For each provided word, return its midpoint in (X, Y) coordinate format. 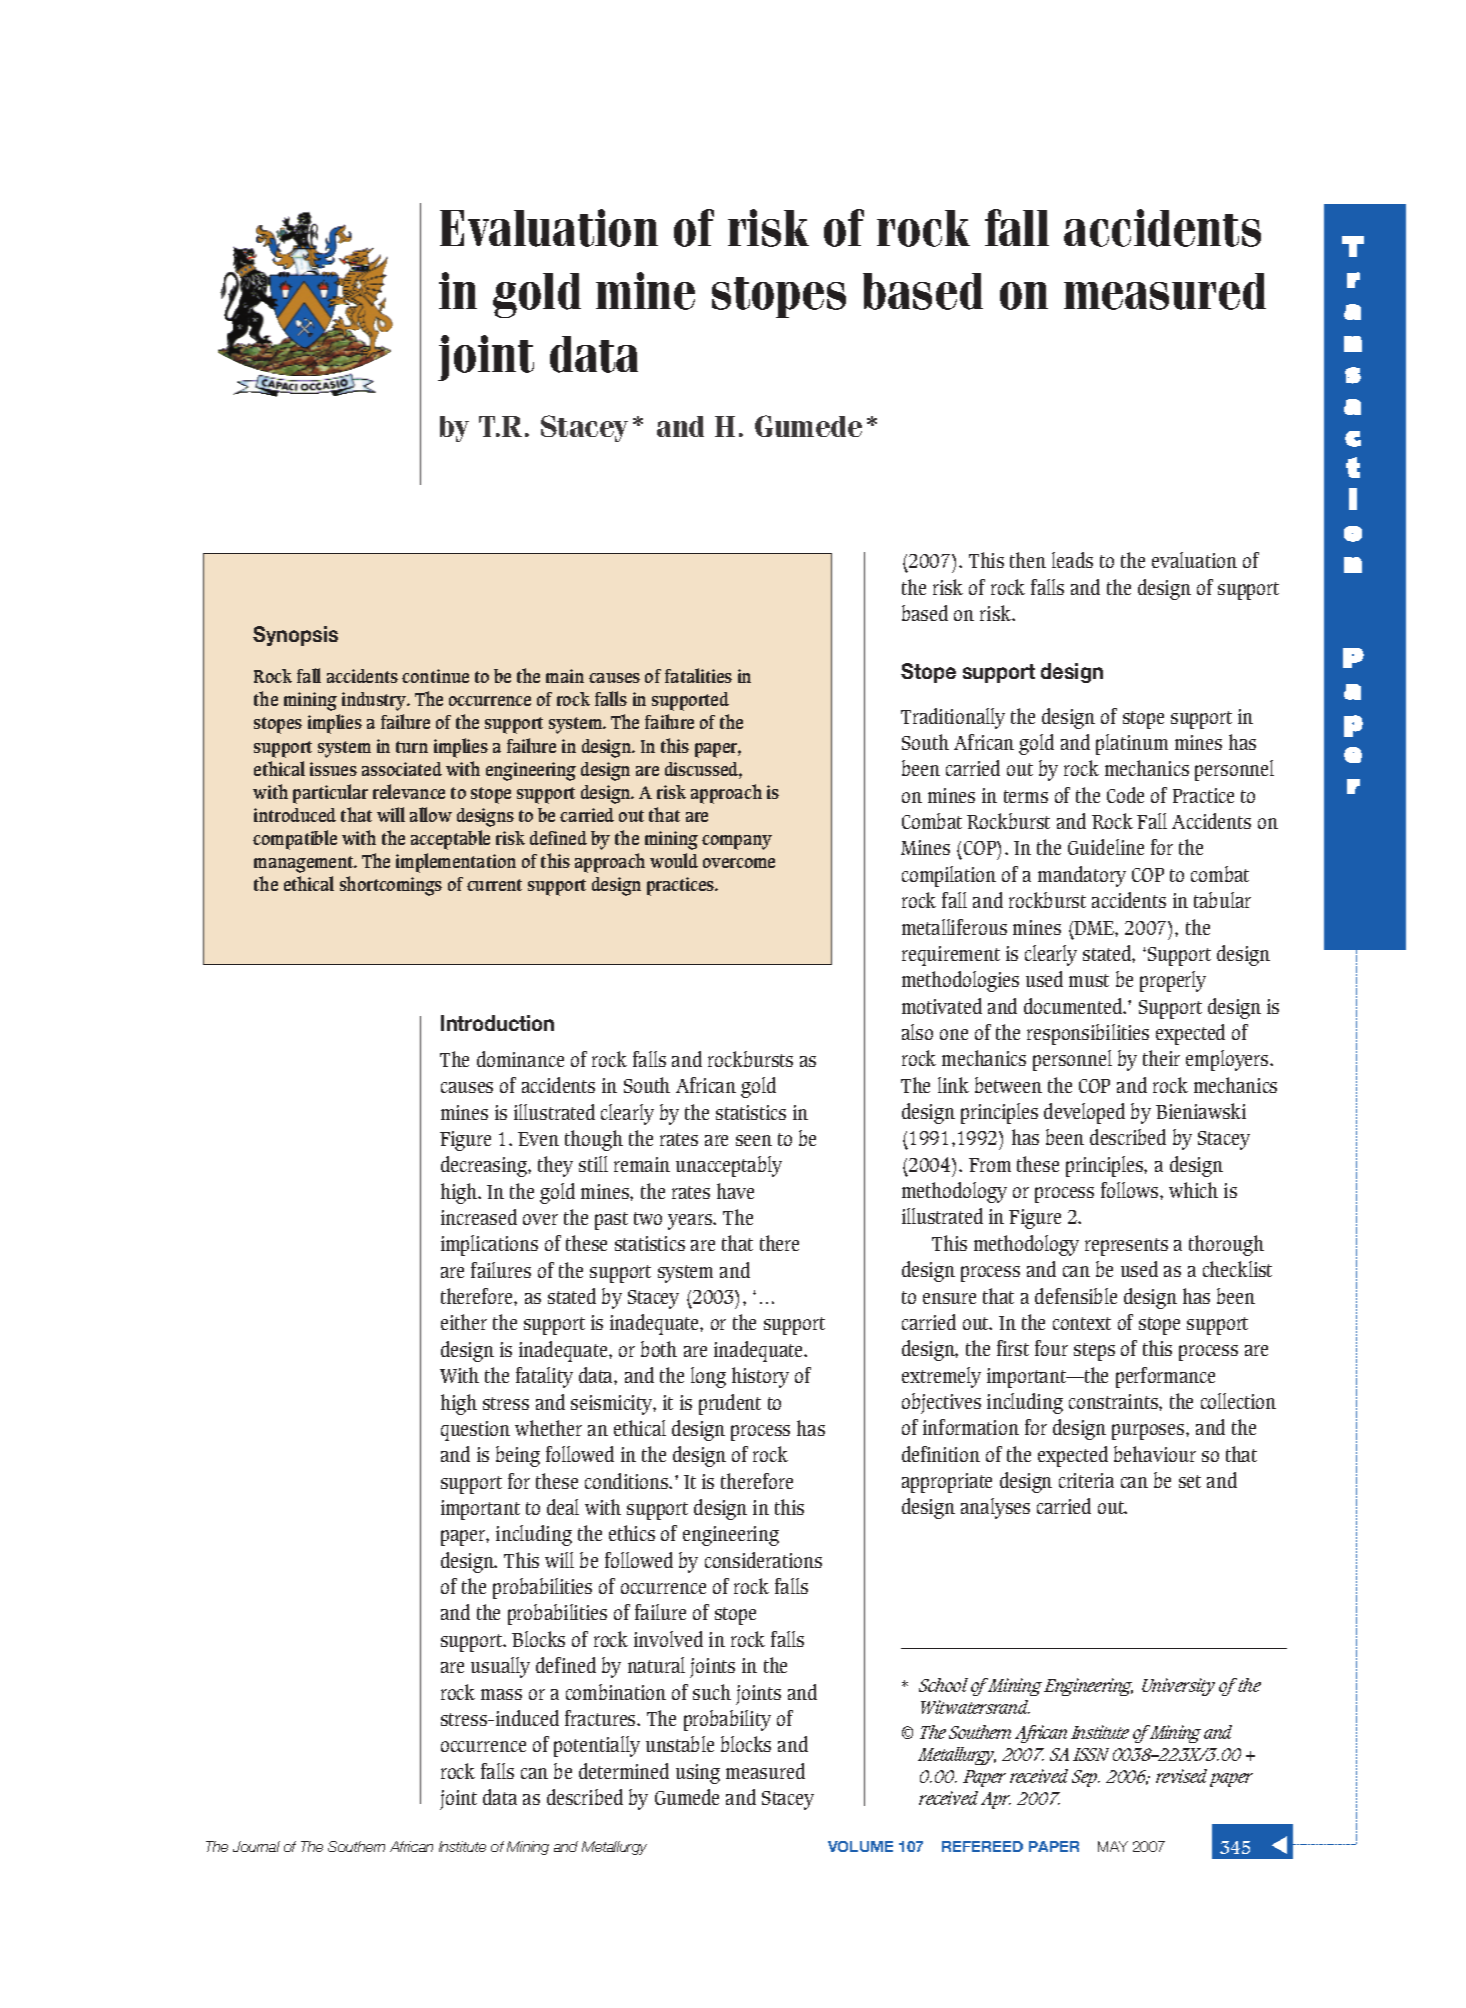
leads (1072, 560)
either (464, 1322)
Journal (256, 1846)
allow (431, 814)
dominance (520, 1059)
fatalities (698, 675)
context (1082, 1323)
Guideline (1106, 847)
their (1161, 1058)
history (760, 1377)
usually (500, 1667)
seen (754, 1140)
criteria (1086, 1480)
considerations (763, 1560)
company (737, 842)
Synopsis (295, 636)
